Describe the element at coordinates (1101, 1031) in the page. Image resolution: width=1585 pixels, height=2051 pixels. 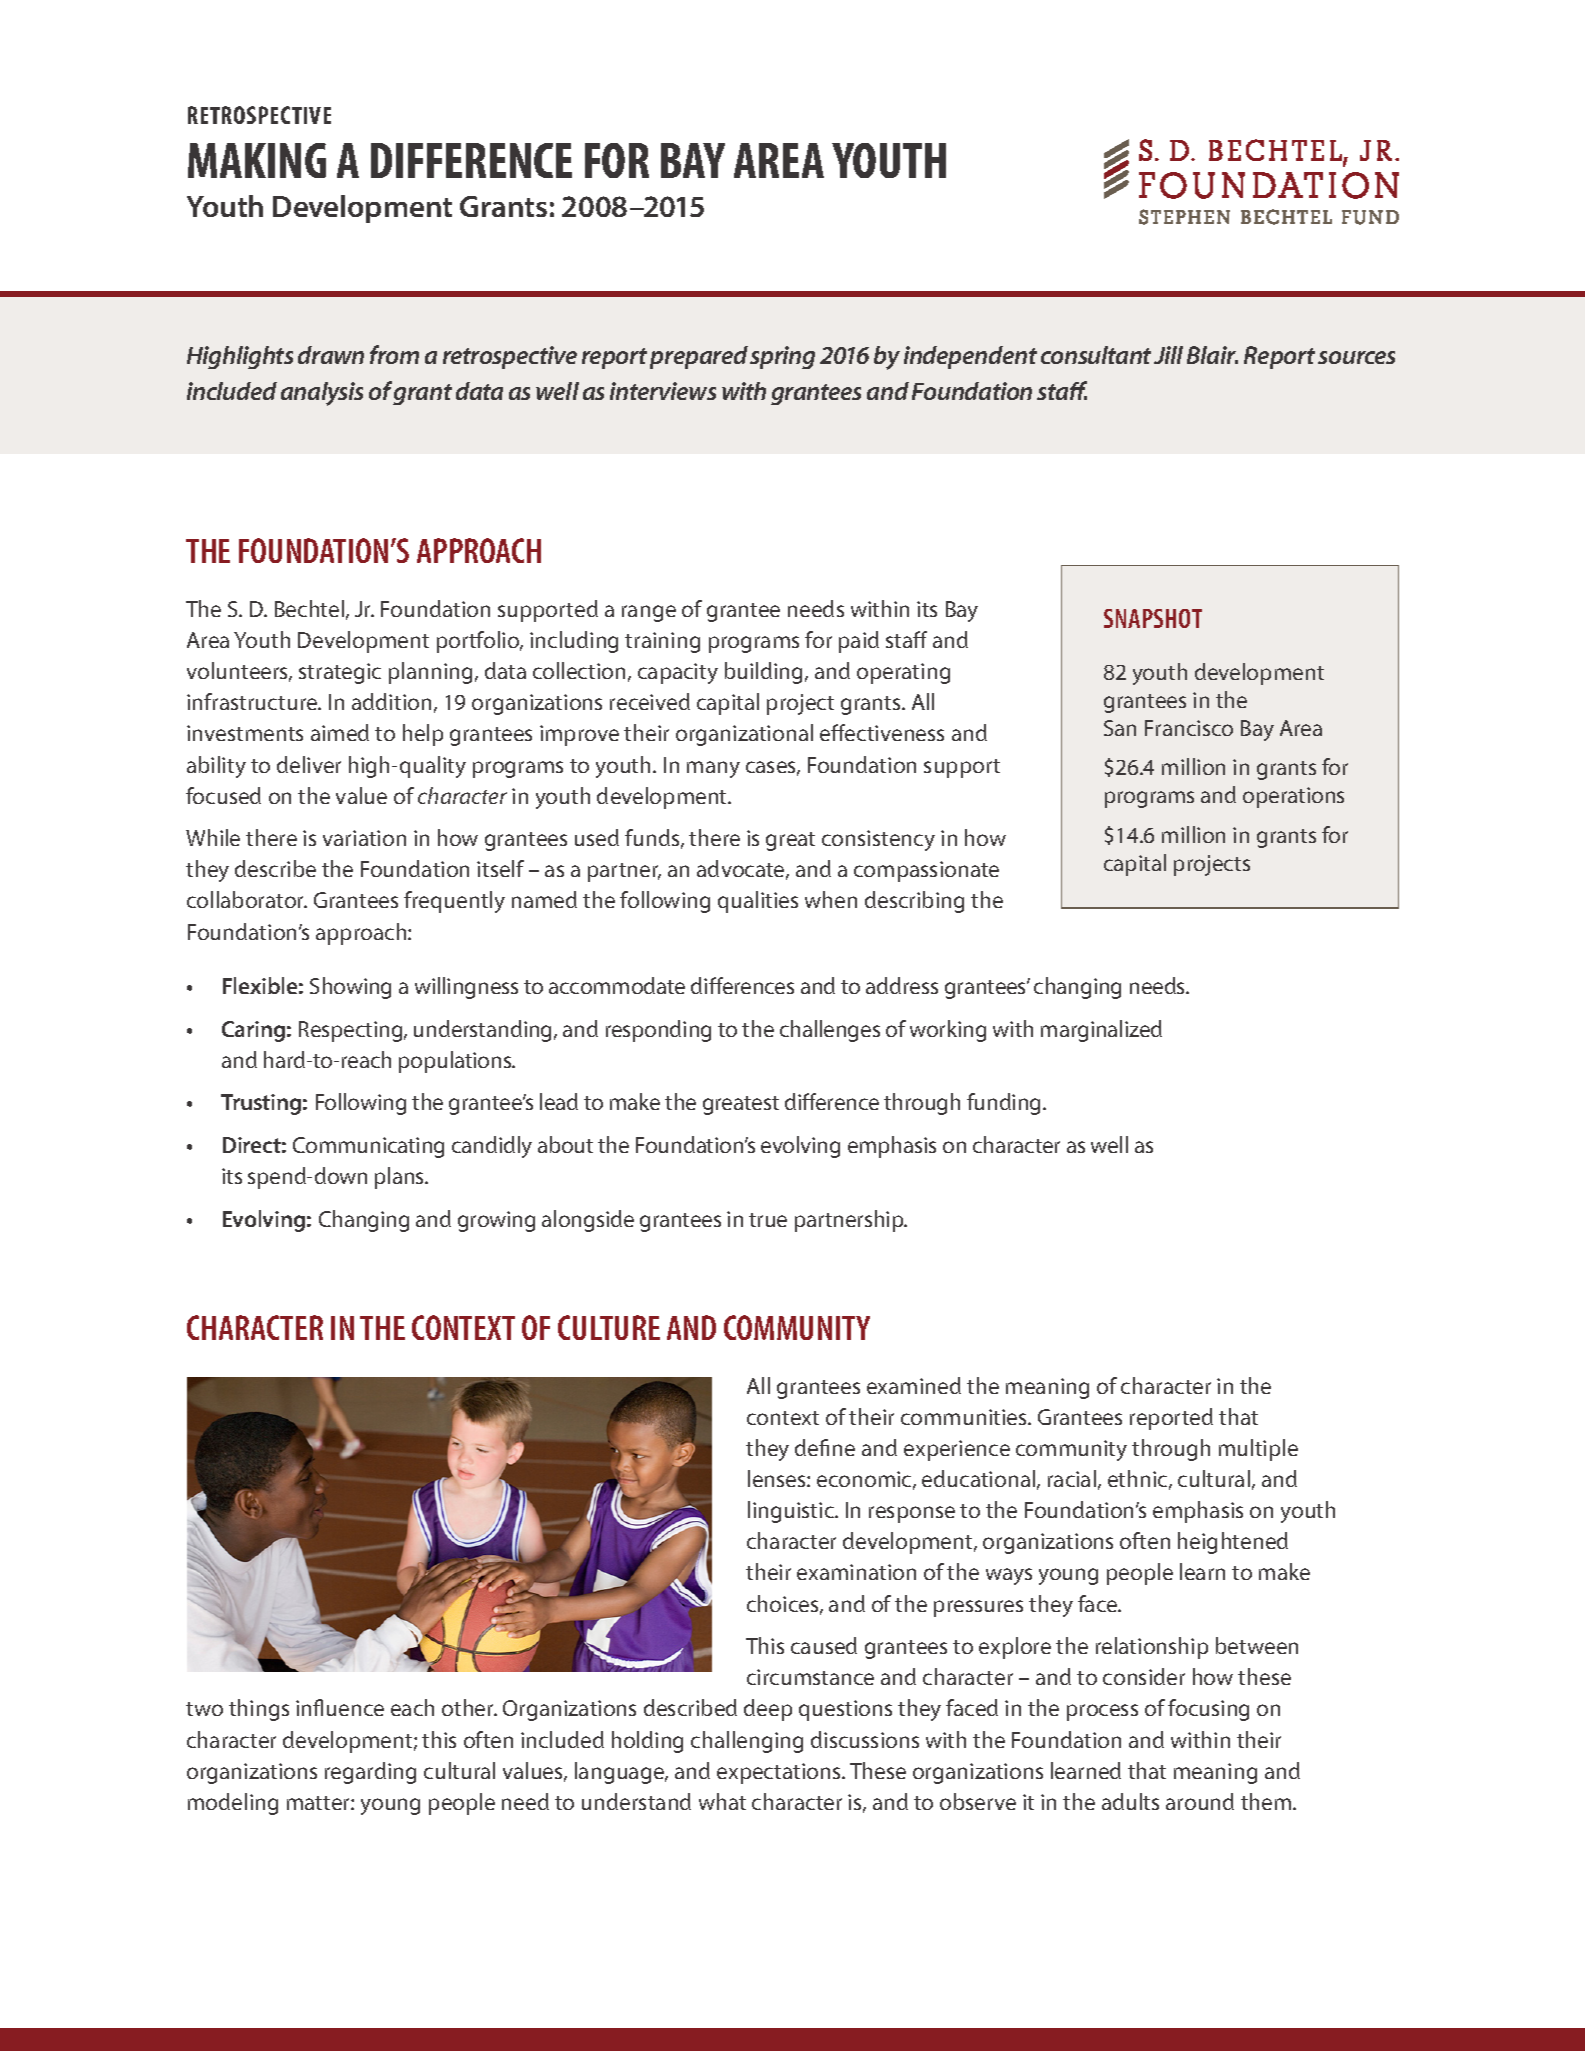
I see `marginalized` at that location.
